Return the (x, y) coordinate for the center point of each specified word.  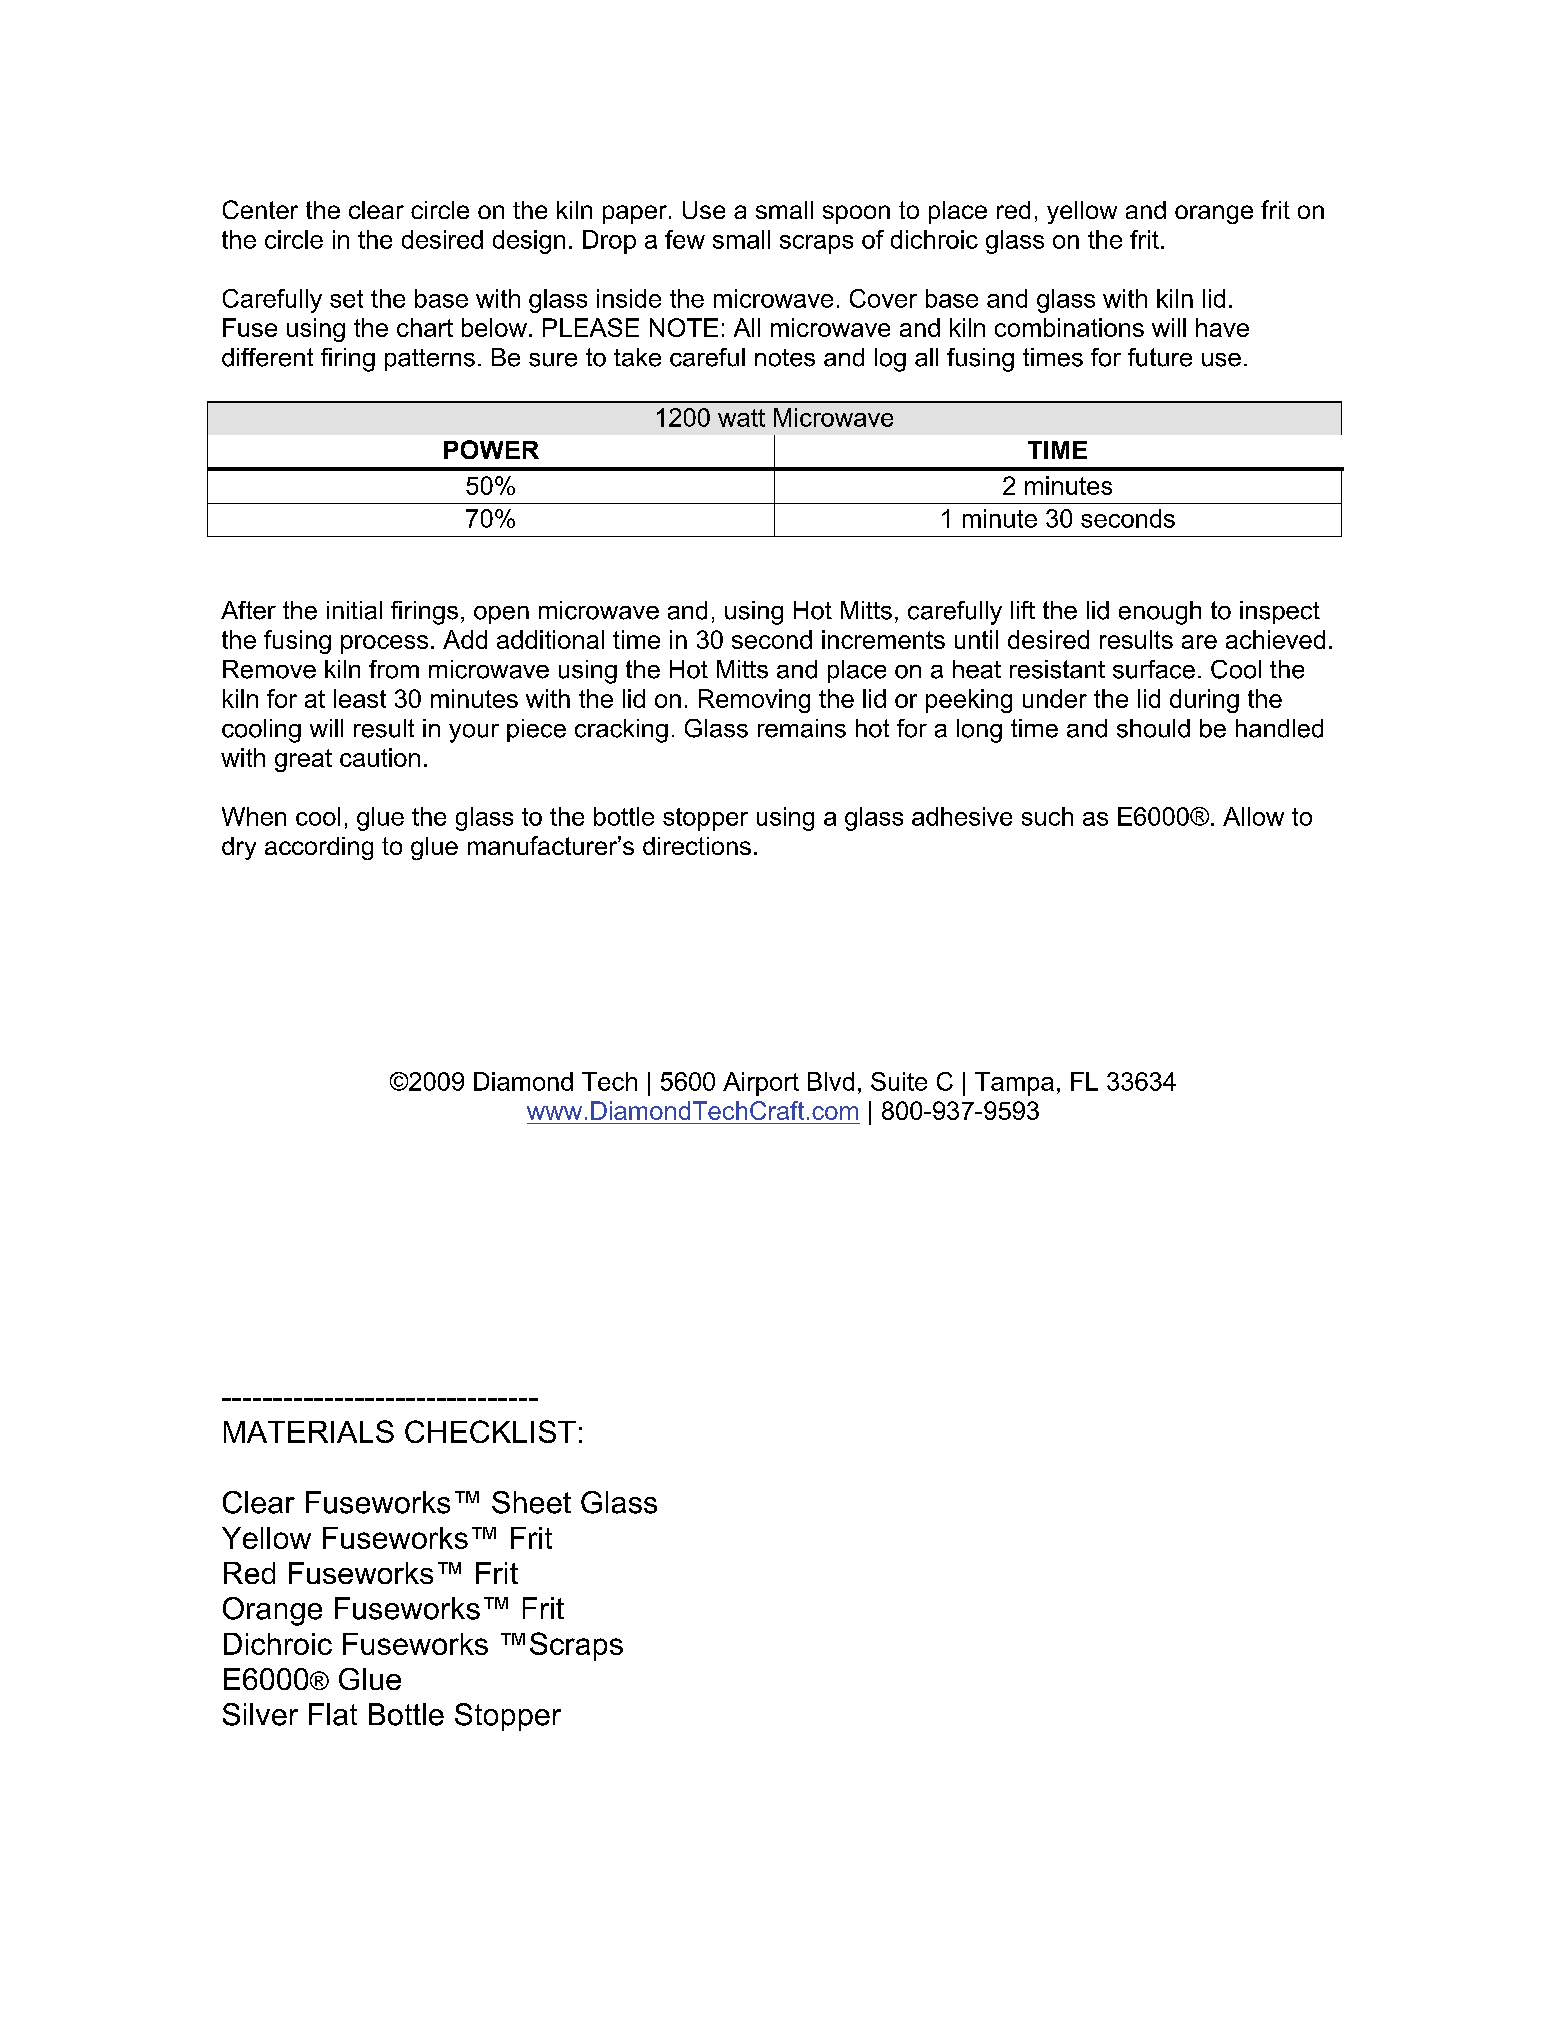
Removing (754, 701)
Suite (899, 1081)
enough (1160, 613)
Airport (761, 1084)
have (1222, 327)
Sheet (531, 1502)
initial (354, 610)
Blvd (831, 1081)
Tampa (1014, 1084)
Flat (333, 1714)
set (346, 299)
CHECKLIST (490, 1431)
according (319, 848)
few (685, 239)
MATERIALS (309, 1431)
